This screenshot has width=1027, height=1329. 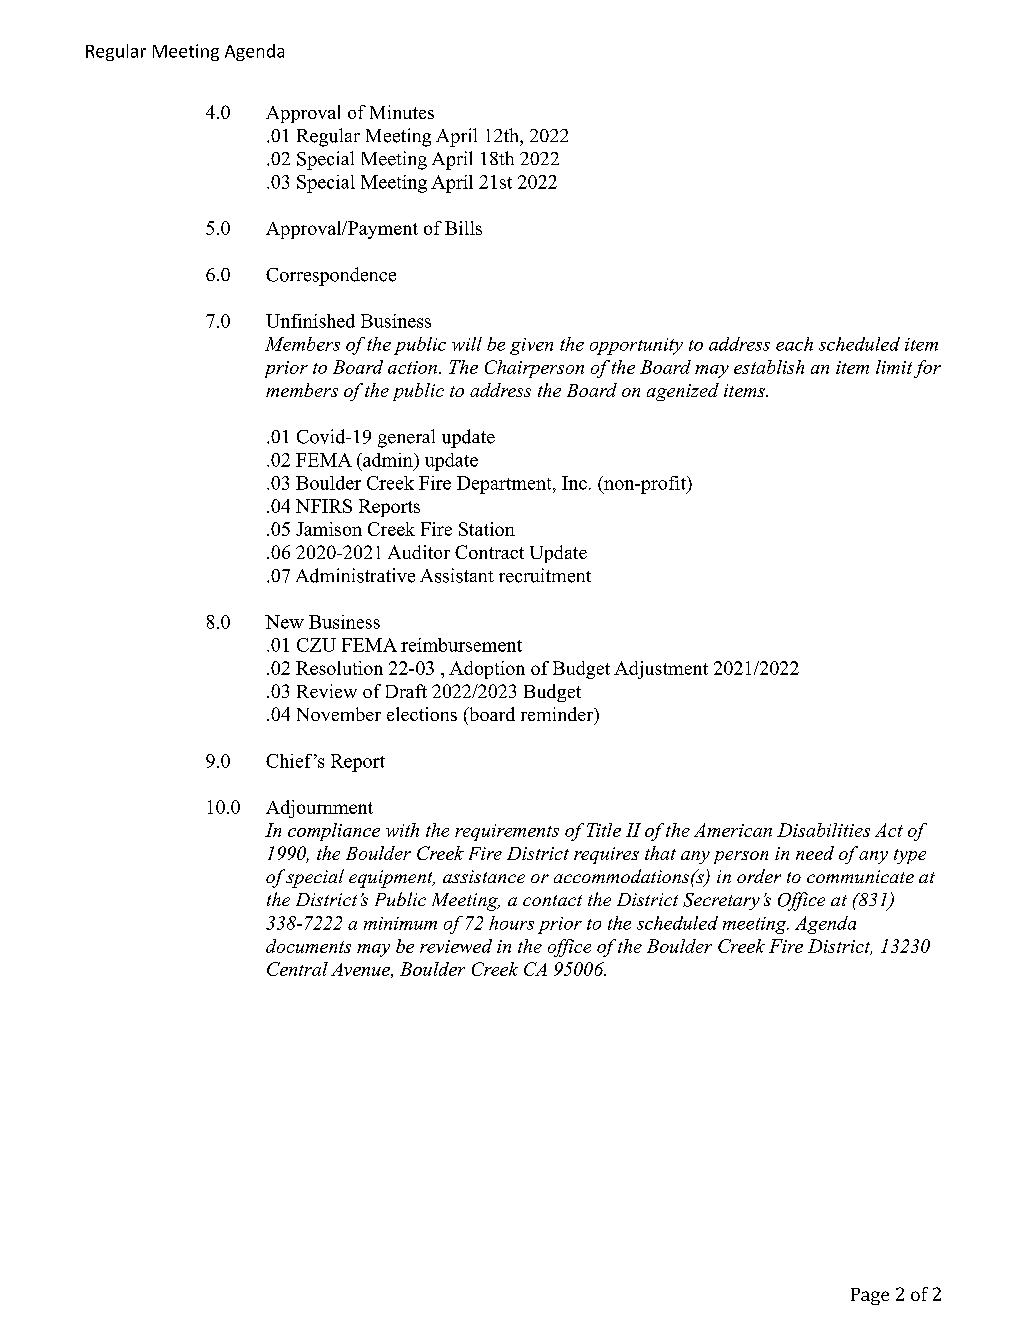 I want to click on documents, so click(x=308, y=946).
